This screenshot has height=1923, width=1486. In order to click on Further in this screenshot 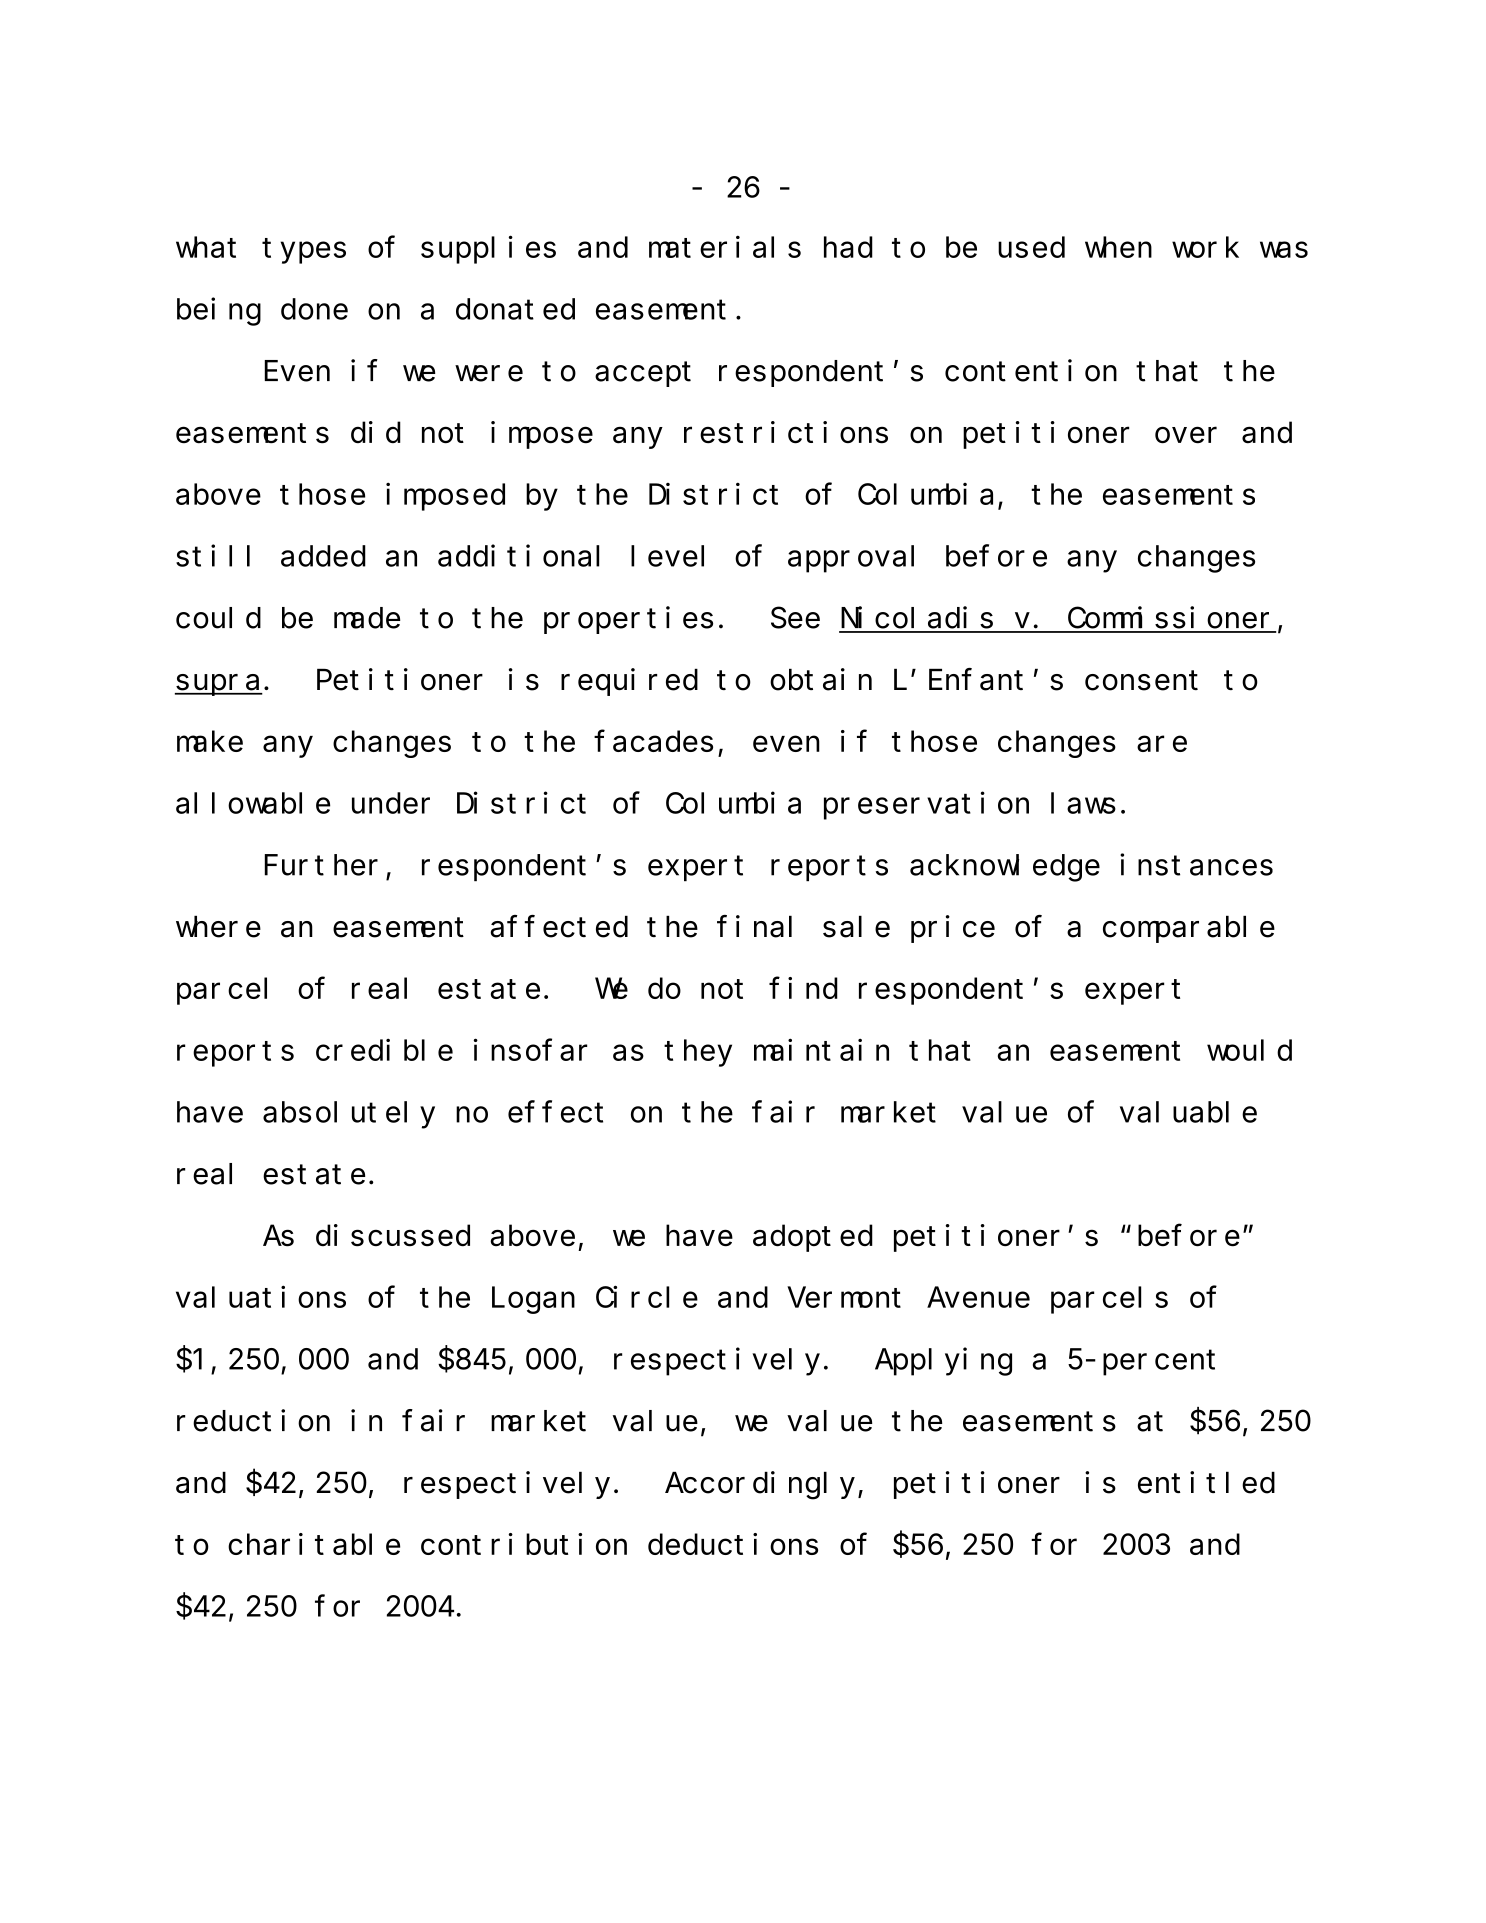, I will do `click(321, 865)`.
